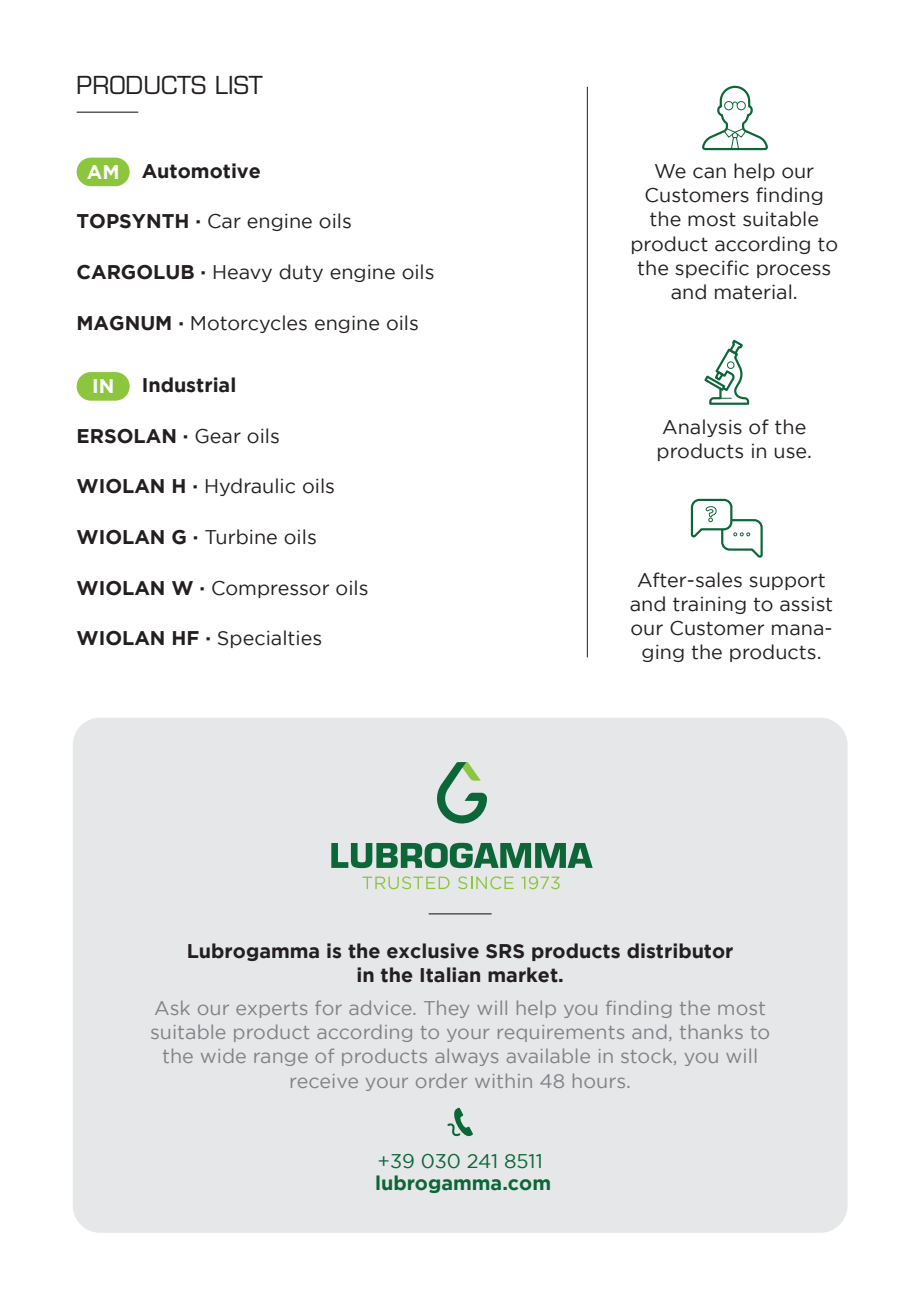  Describe the element at coordinates (711, 1031) in the screenshot. I see `thanks` at that location.
